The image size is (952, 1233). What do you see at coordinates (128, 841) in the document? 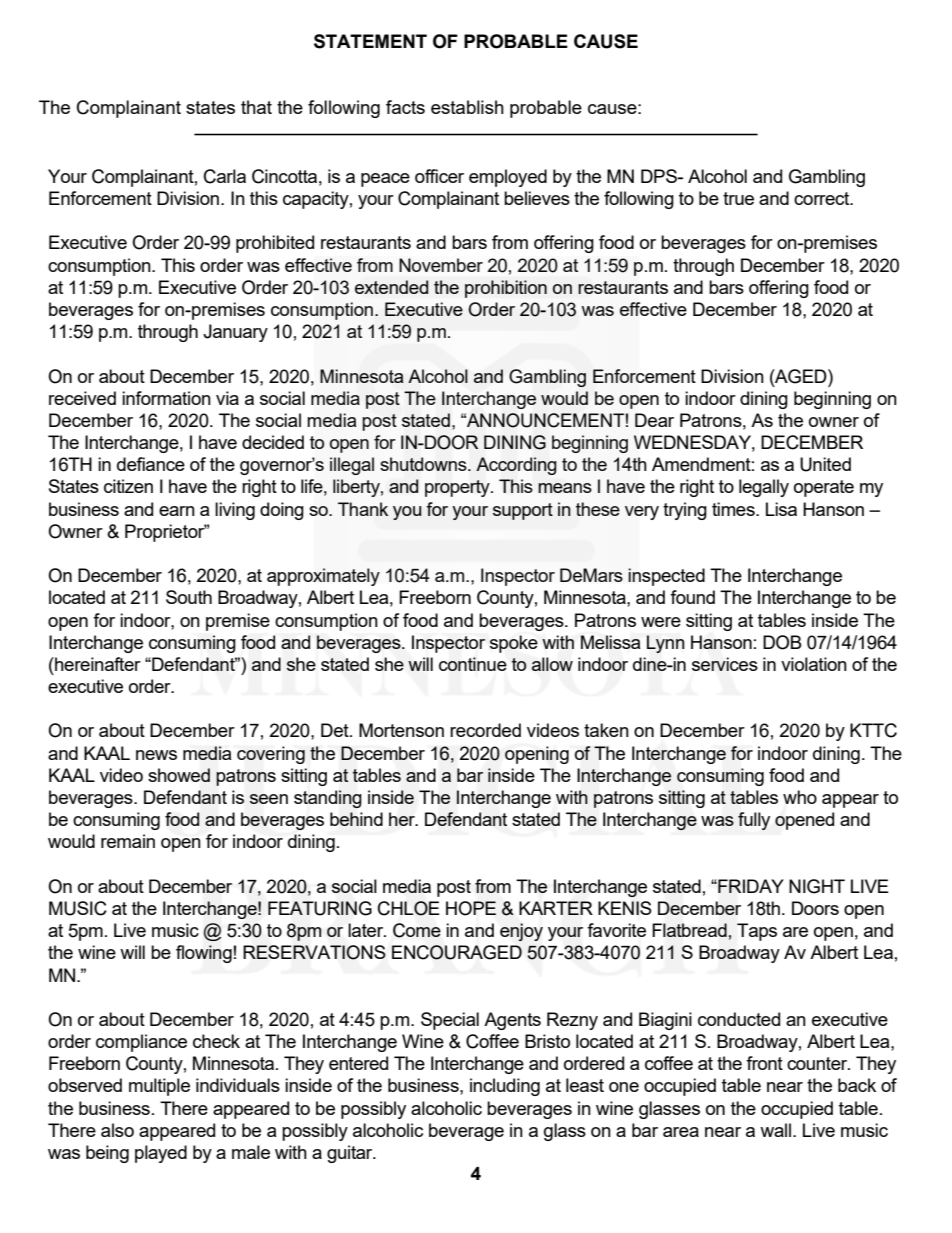
I see `remain` at bounding box center [128, 841].
